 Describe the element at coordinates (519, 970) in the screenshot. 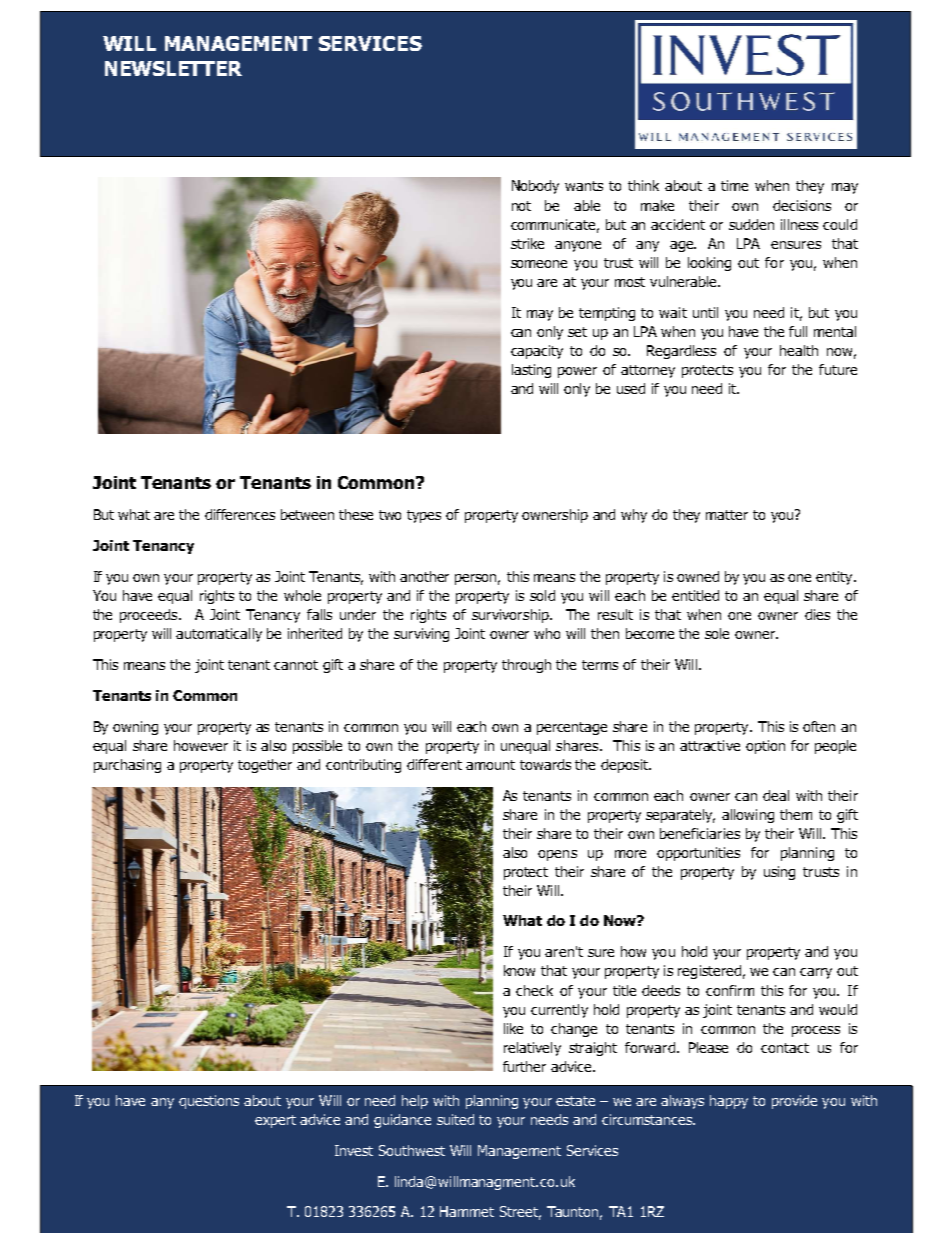

I see `know` at that location.
